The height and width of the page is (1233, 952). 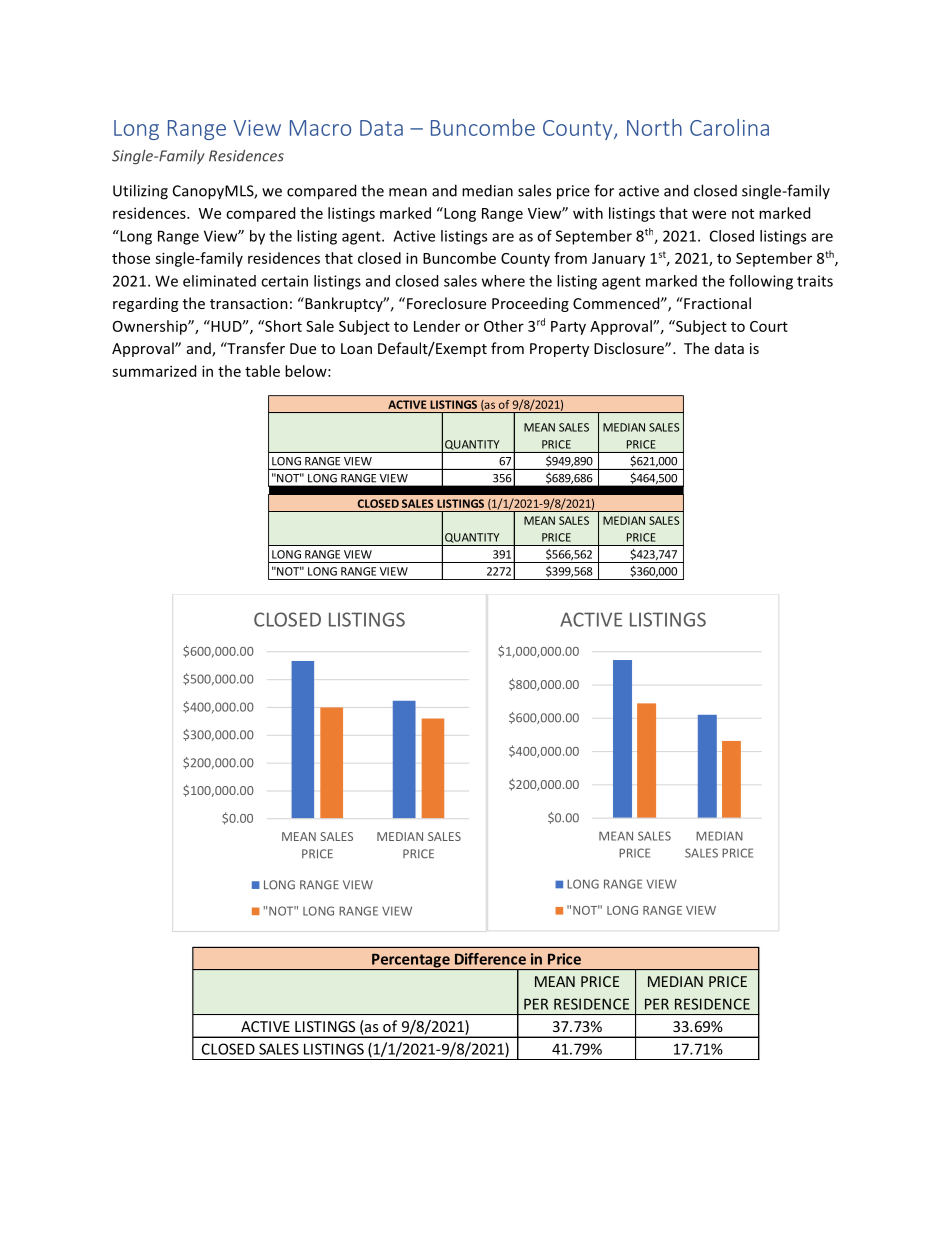 I want to click on Percentage, so click(x=411, y=961).
